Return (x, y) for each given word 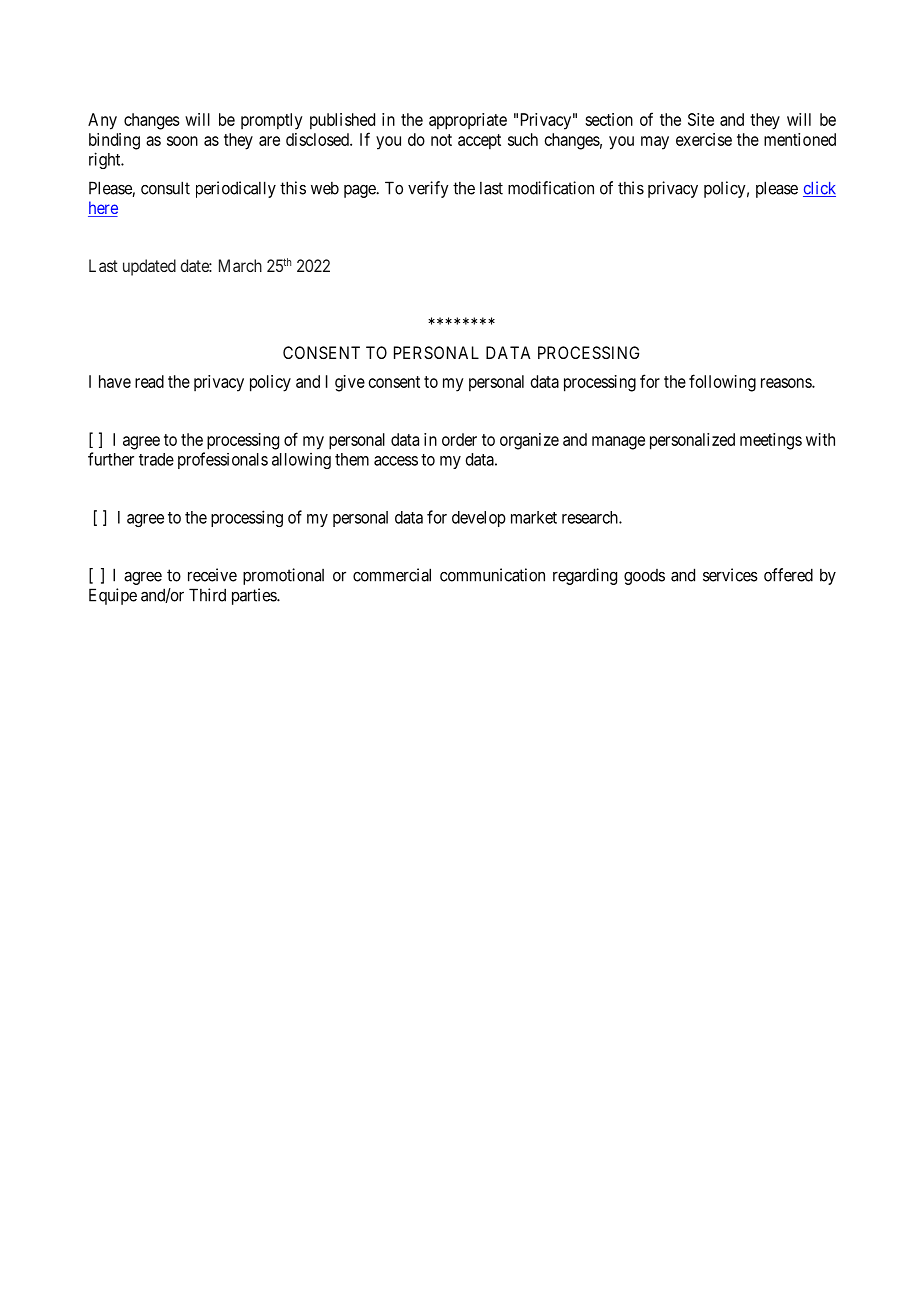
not (441, 140)
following (722, 383)
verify (428, 189)
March (240, 265)
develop (479, 519)
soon (182, 141)
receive (212, 575)
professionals (223, 460)
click (819, 189)
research (591, 517)
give (350, 383)
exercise (704, 139)
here (103, 209)
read (149, 381)
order (459, 439)
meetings (771, 441)
